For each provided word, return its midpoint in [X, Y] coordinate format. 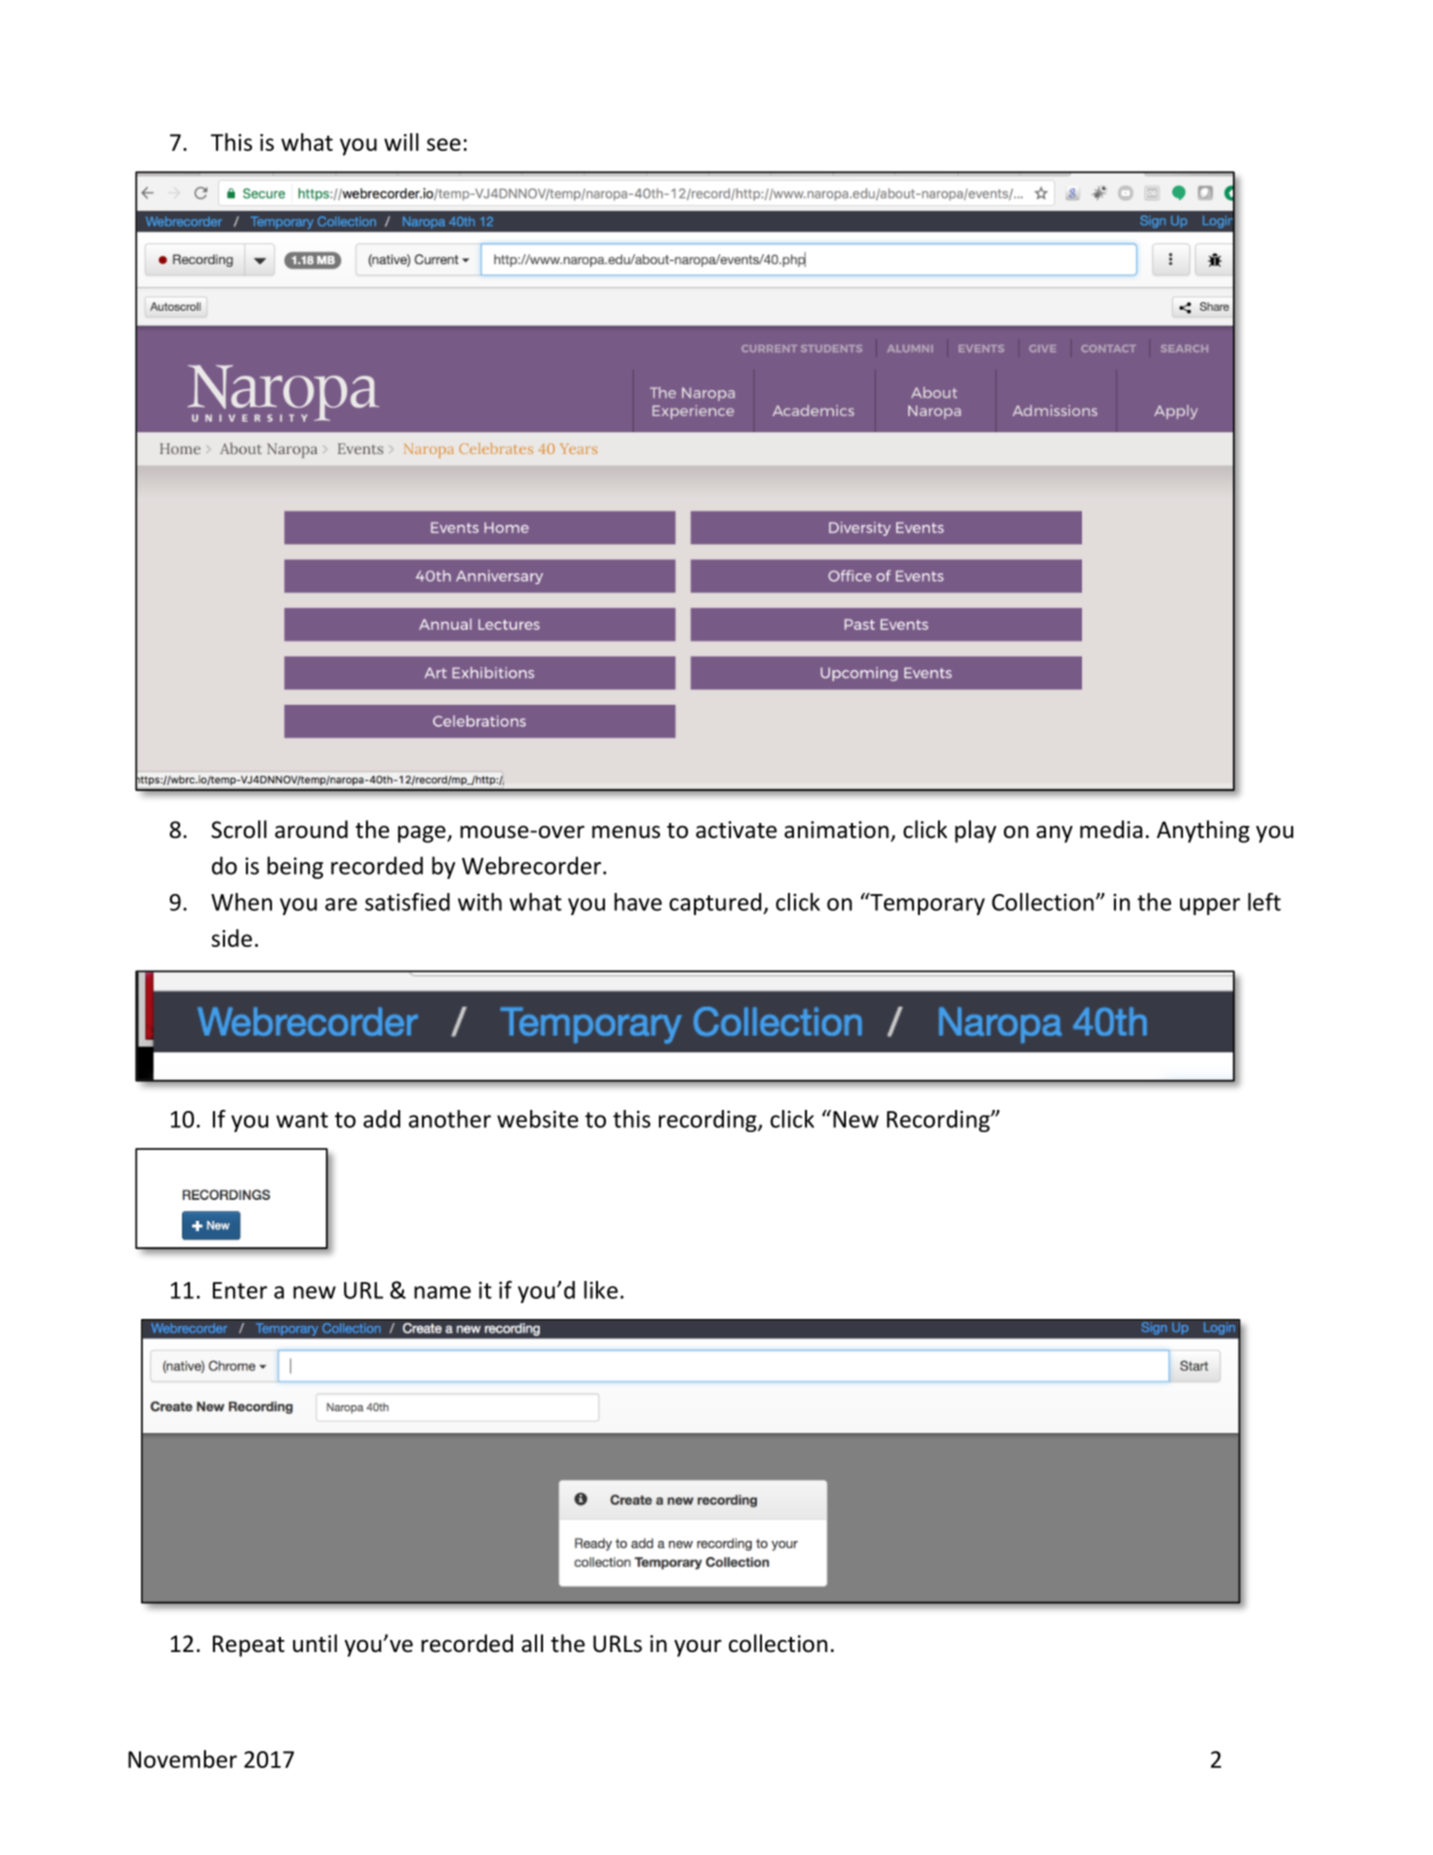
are [341, 904]
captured [716, 904]
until [315, 1643]
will [401, 142]
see [444, 144]
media [1111, 829]
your [698, 1648]
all [532, 1643]
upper [1210, 906]
